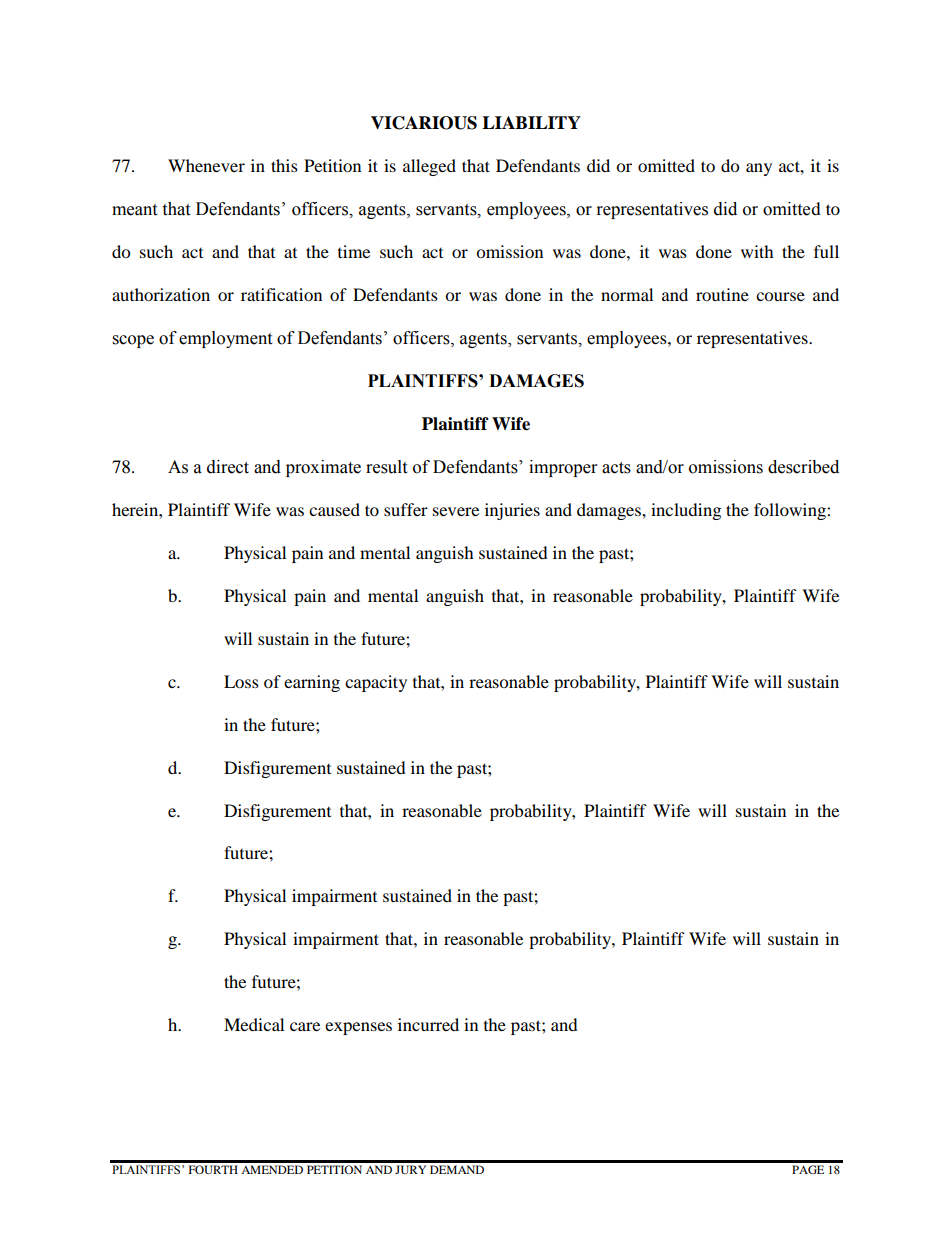 The image size is (952, 1233). What do you see at coordinates (428, 1024) in the image?
I see `incurred` at bounding box center [428, 1024].
